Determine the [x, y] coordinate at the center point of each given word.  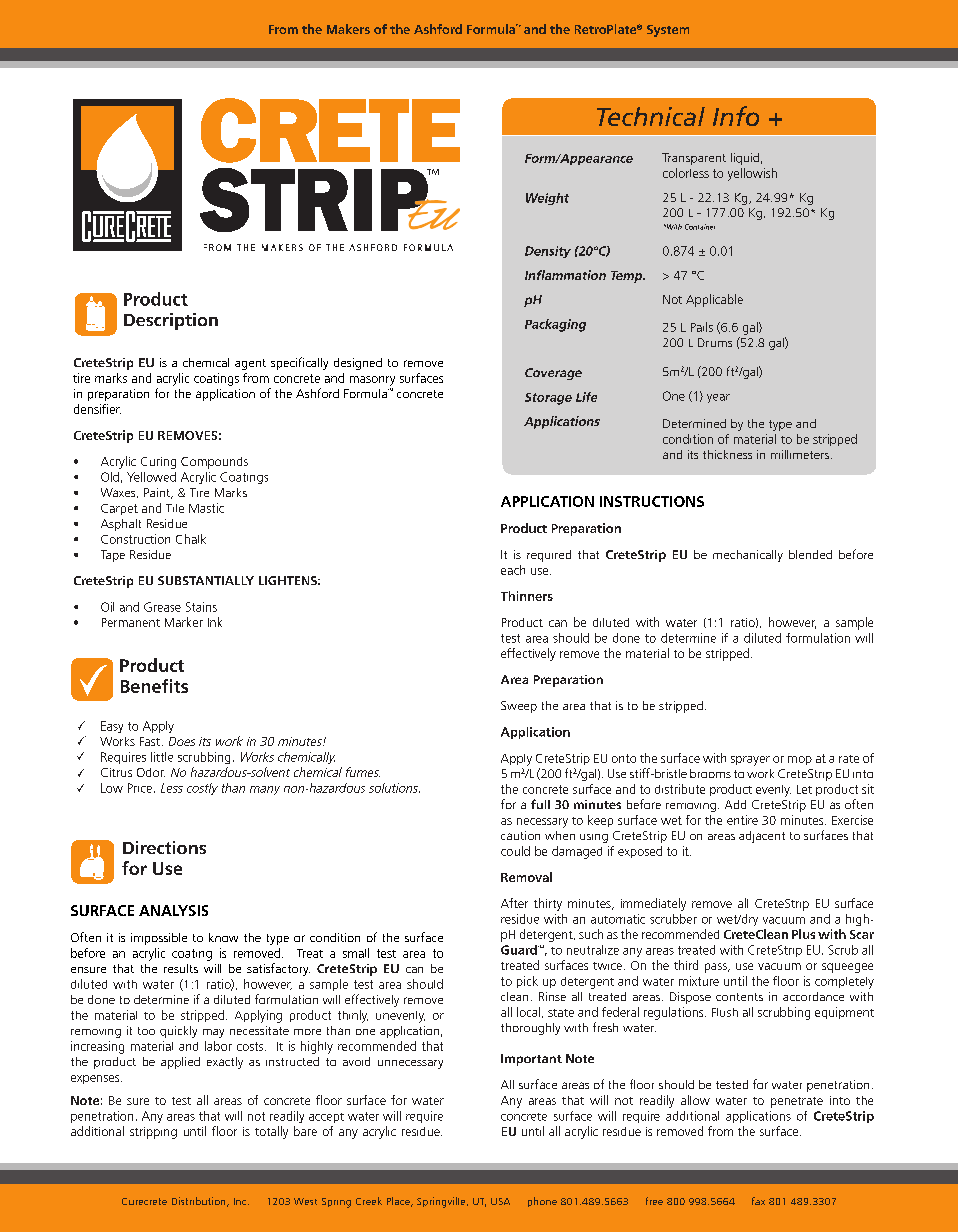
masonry [372, 381]
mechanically [748, 556]
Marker [184, 622]
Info [736, 116]
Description [171, 321]
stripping [153, 1133]
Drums [715, 342]
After [514, 903]
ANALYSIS [173, 910]
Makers [348, 29]
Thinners [527, 596]
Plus [803, 934]
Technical [651, 116]
